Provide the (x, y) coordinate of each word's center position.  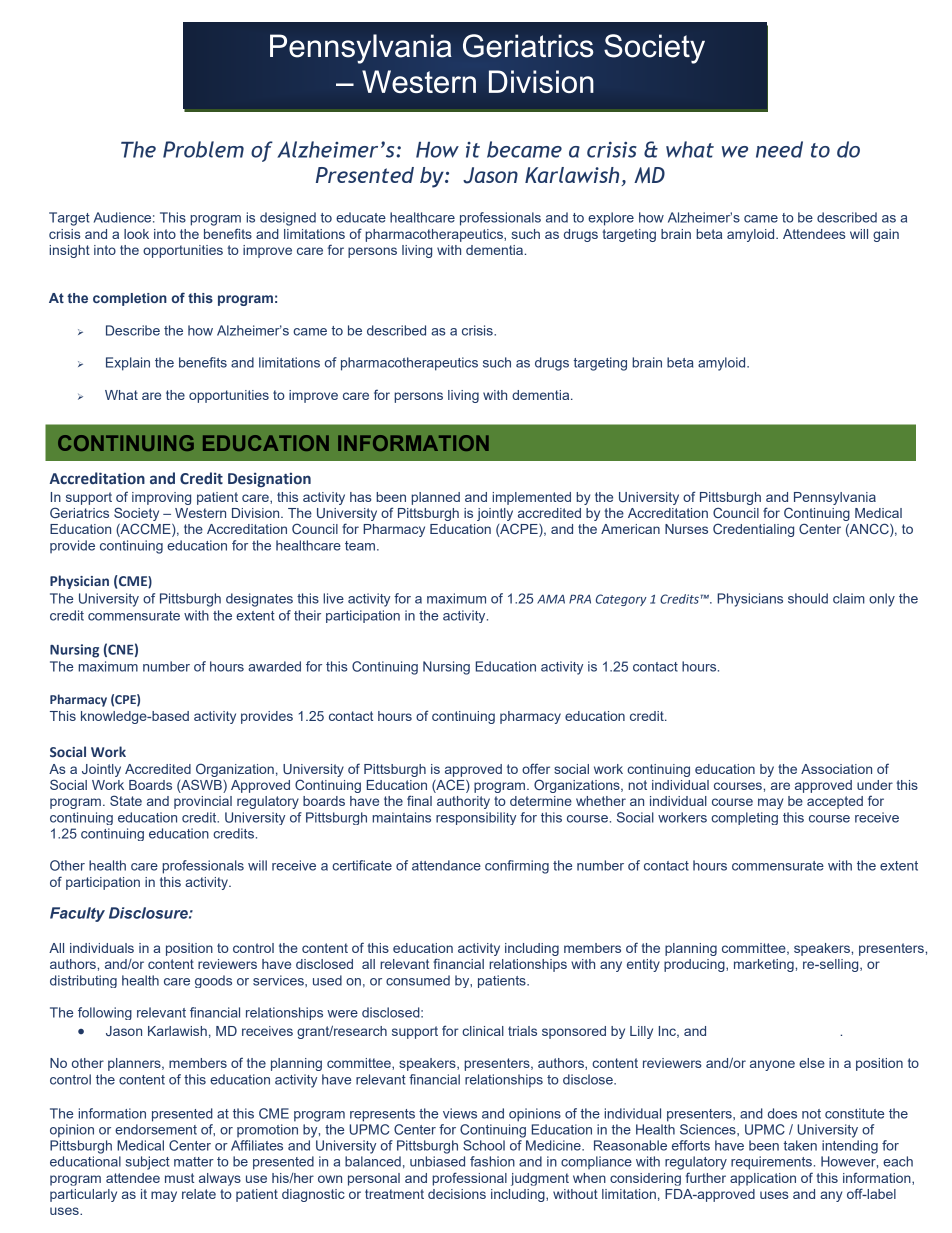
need (779, 149)
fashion (492, 1161)
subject (147, 1163)
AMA (551, 599)
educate (361, 217)
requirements (771, 1163)
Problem (203, 149)
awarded (274, 666)
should (808, 598)
